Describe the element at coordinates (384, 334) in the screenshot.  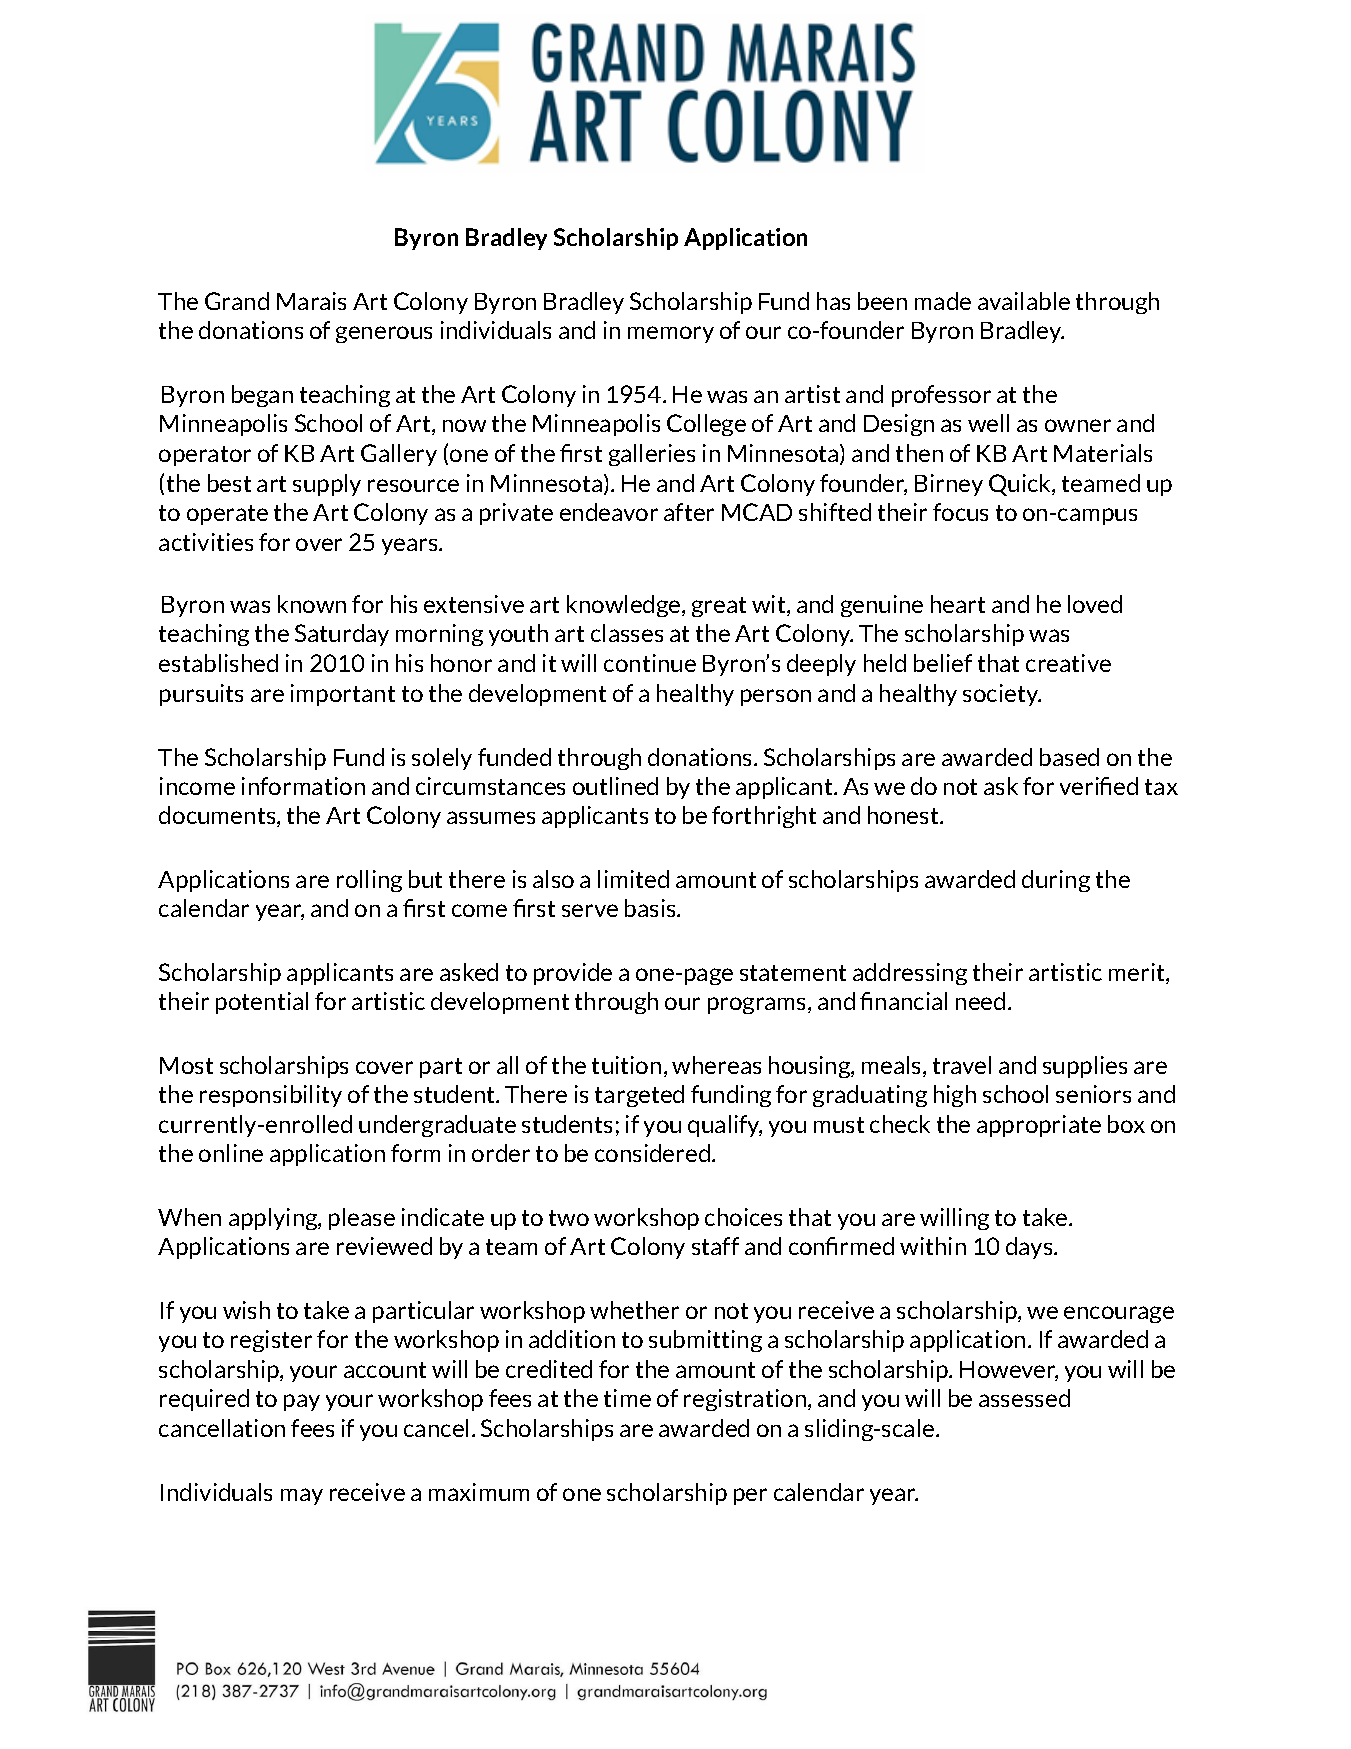
I see `generous` at that location.
